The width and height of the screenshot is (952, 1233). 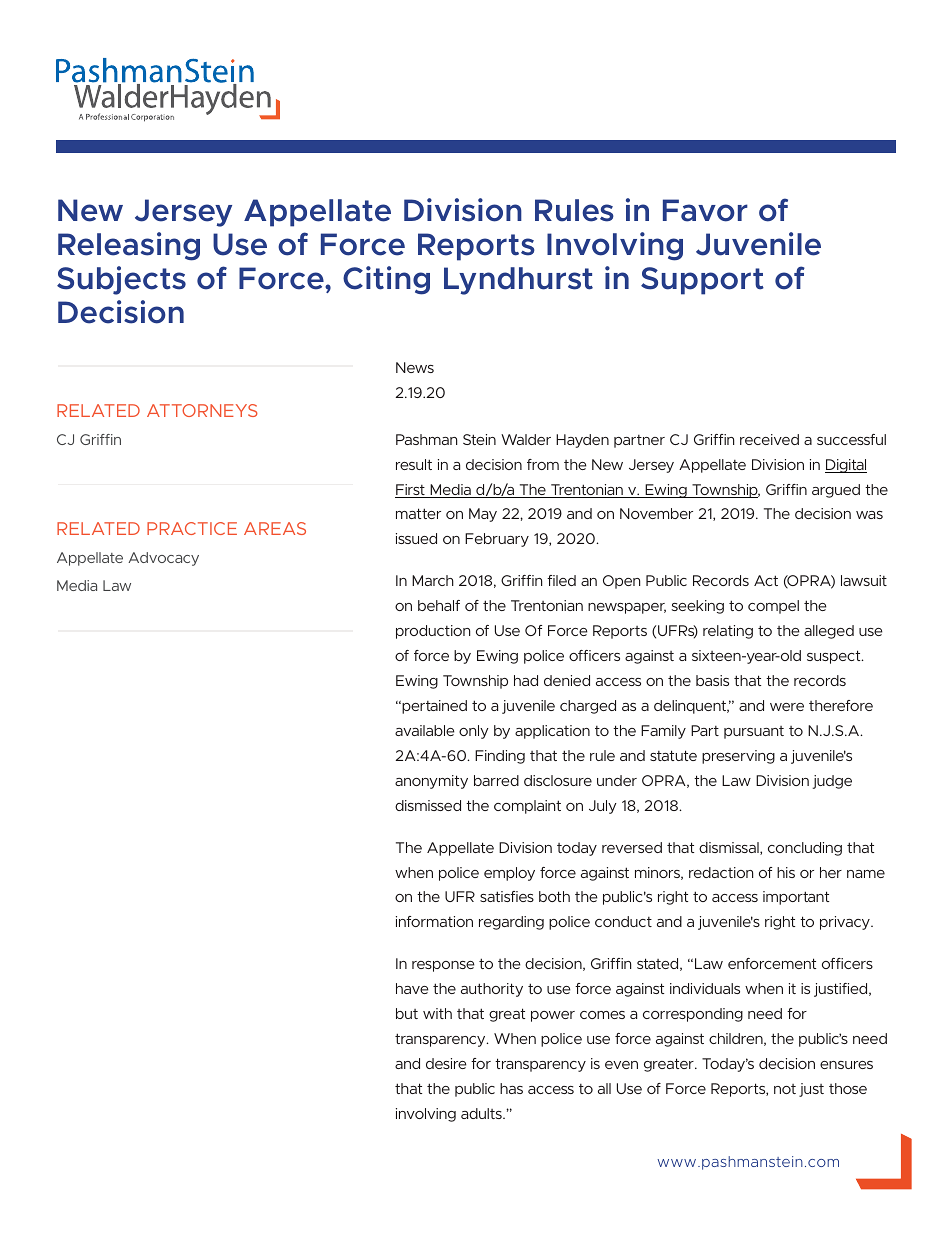 What do you see at coordinates (796, 898) in the screenshot?
I see `important` at bounding box center [796, 898].
